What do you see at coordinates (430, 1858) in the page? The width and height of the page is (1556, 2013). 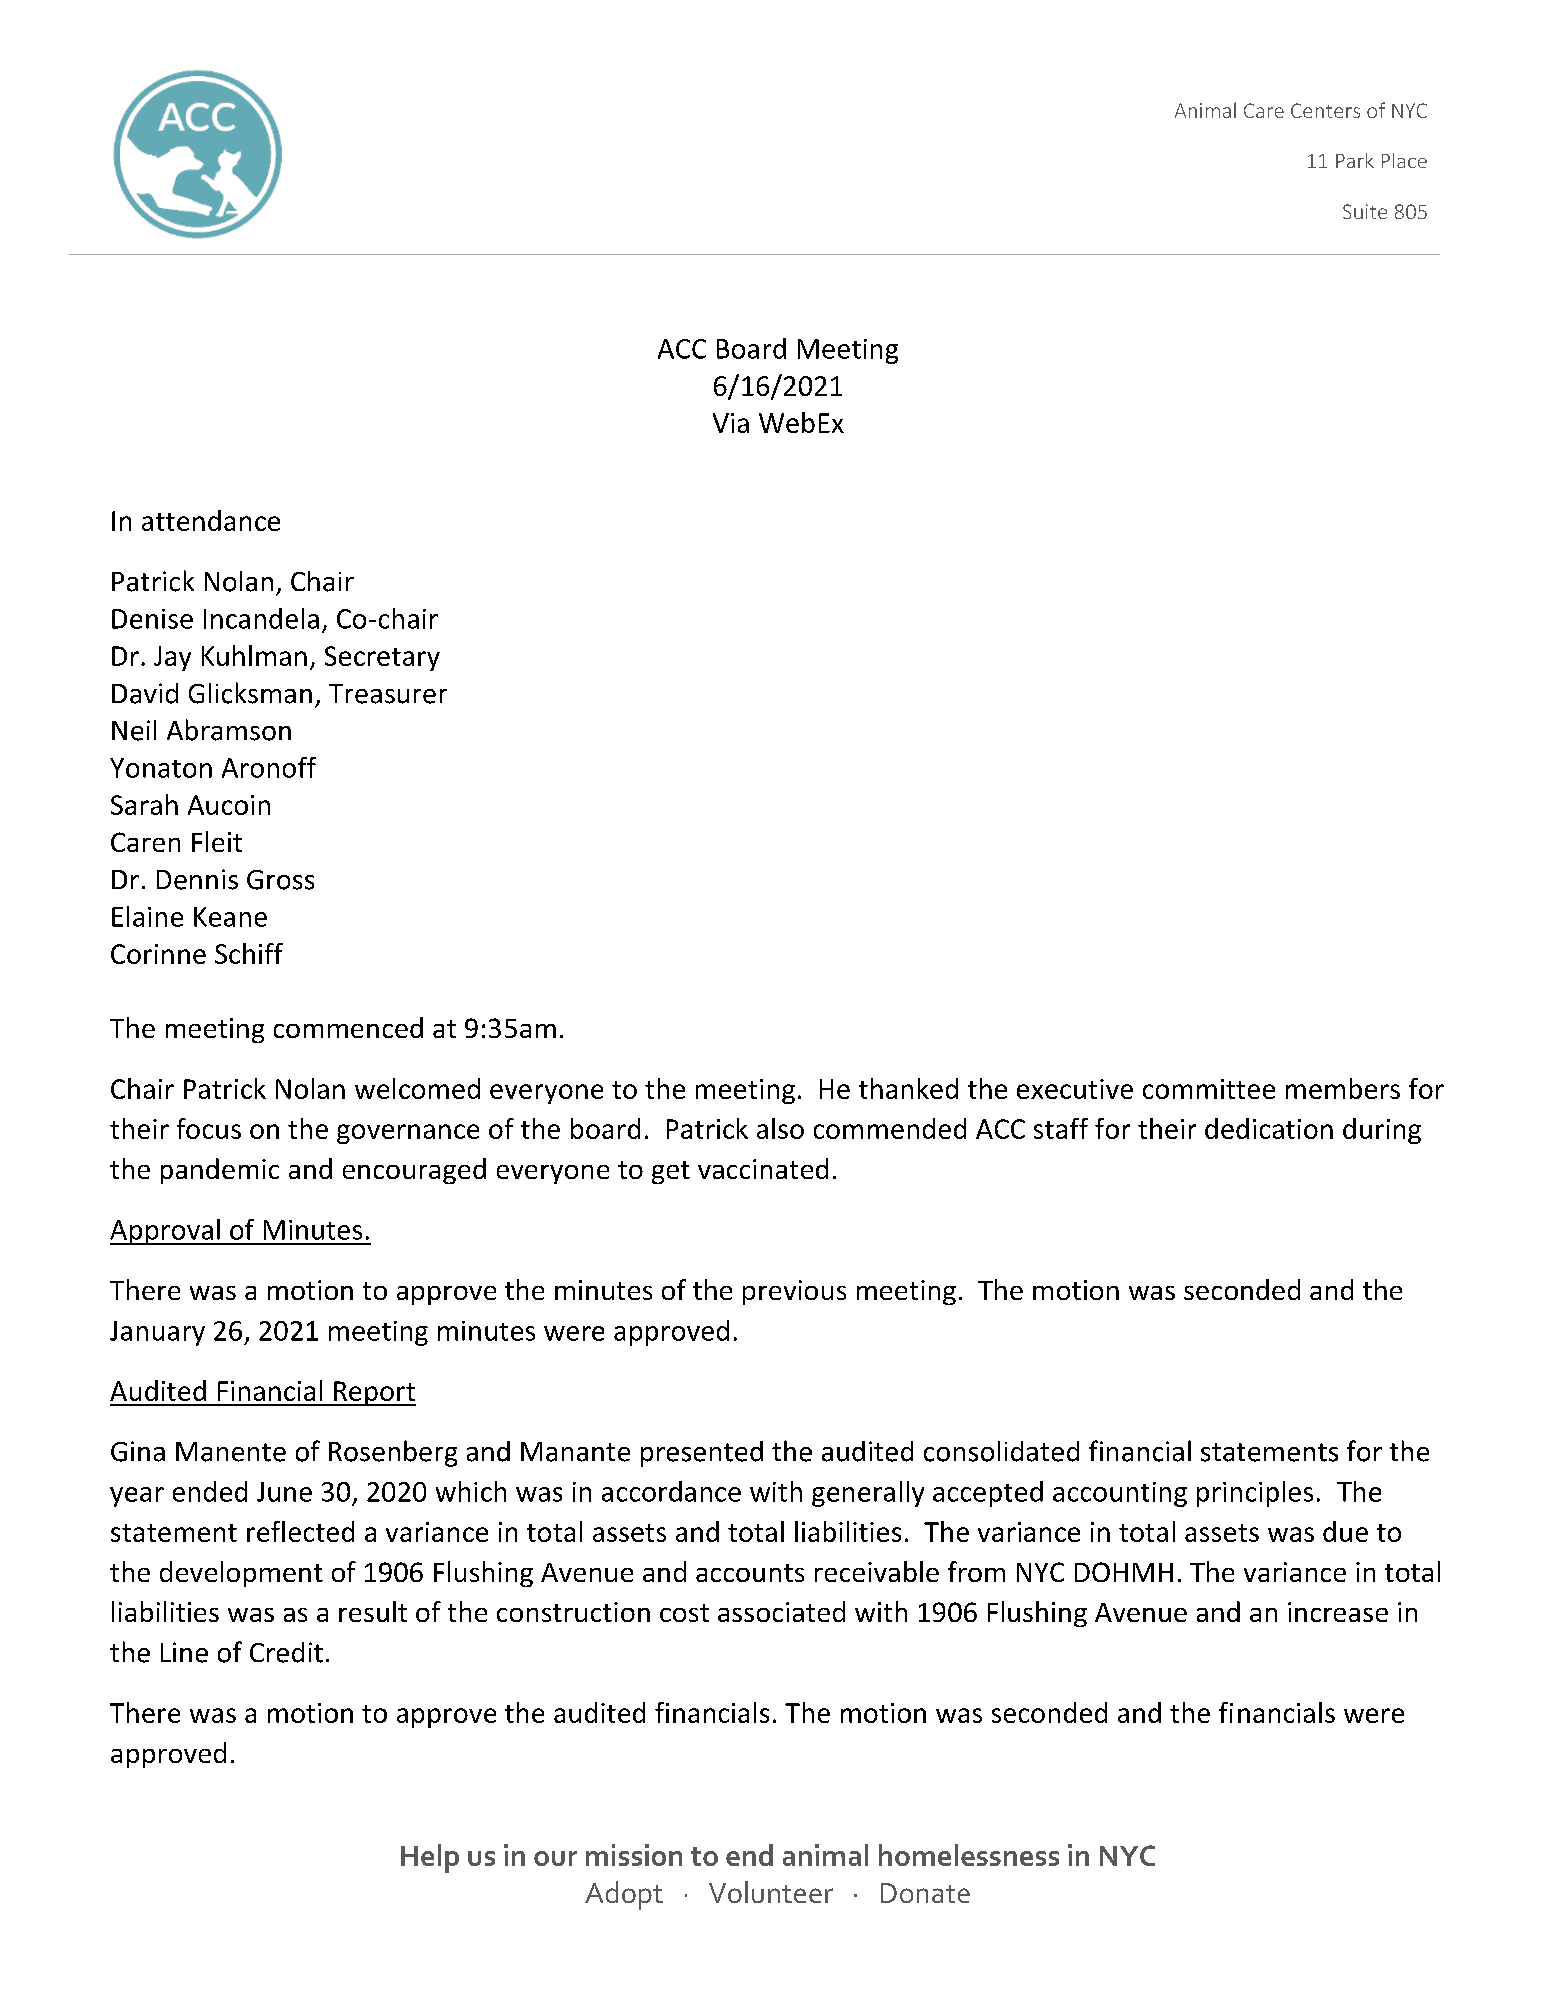 I see `Help` at bounding box center [430, 1858].
